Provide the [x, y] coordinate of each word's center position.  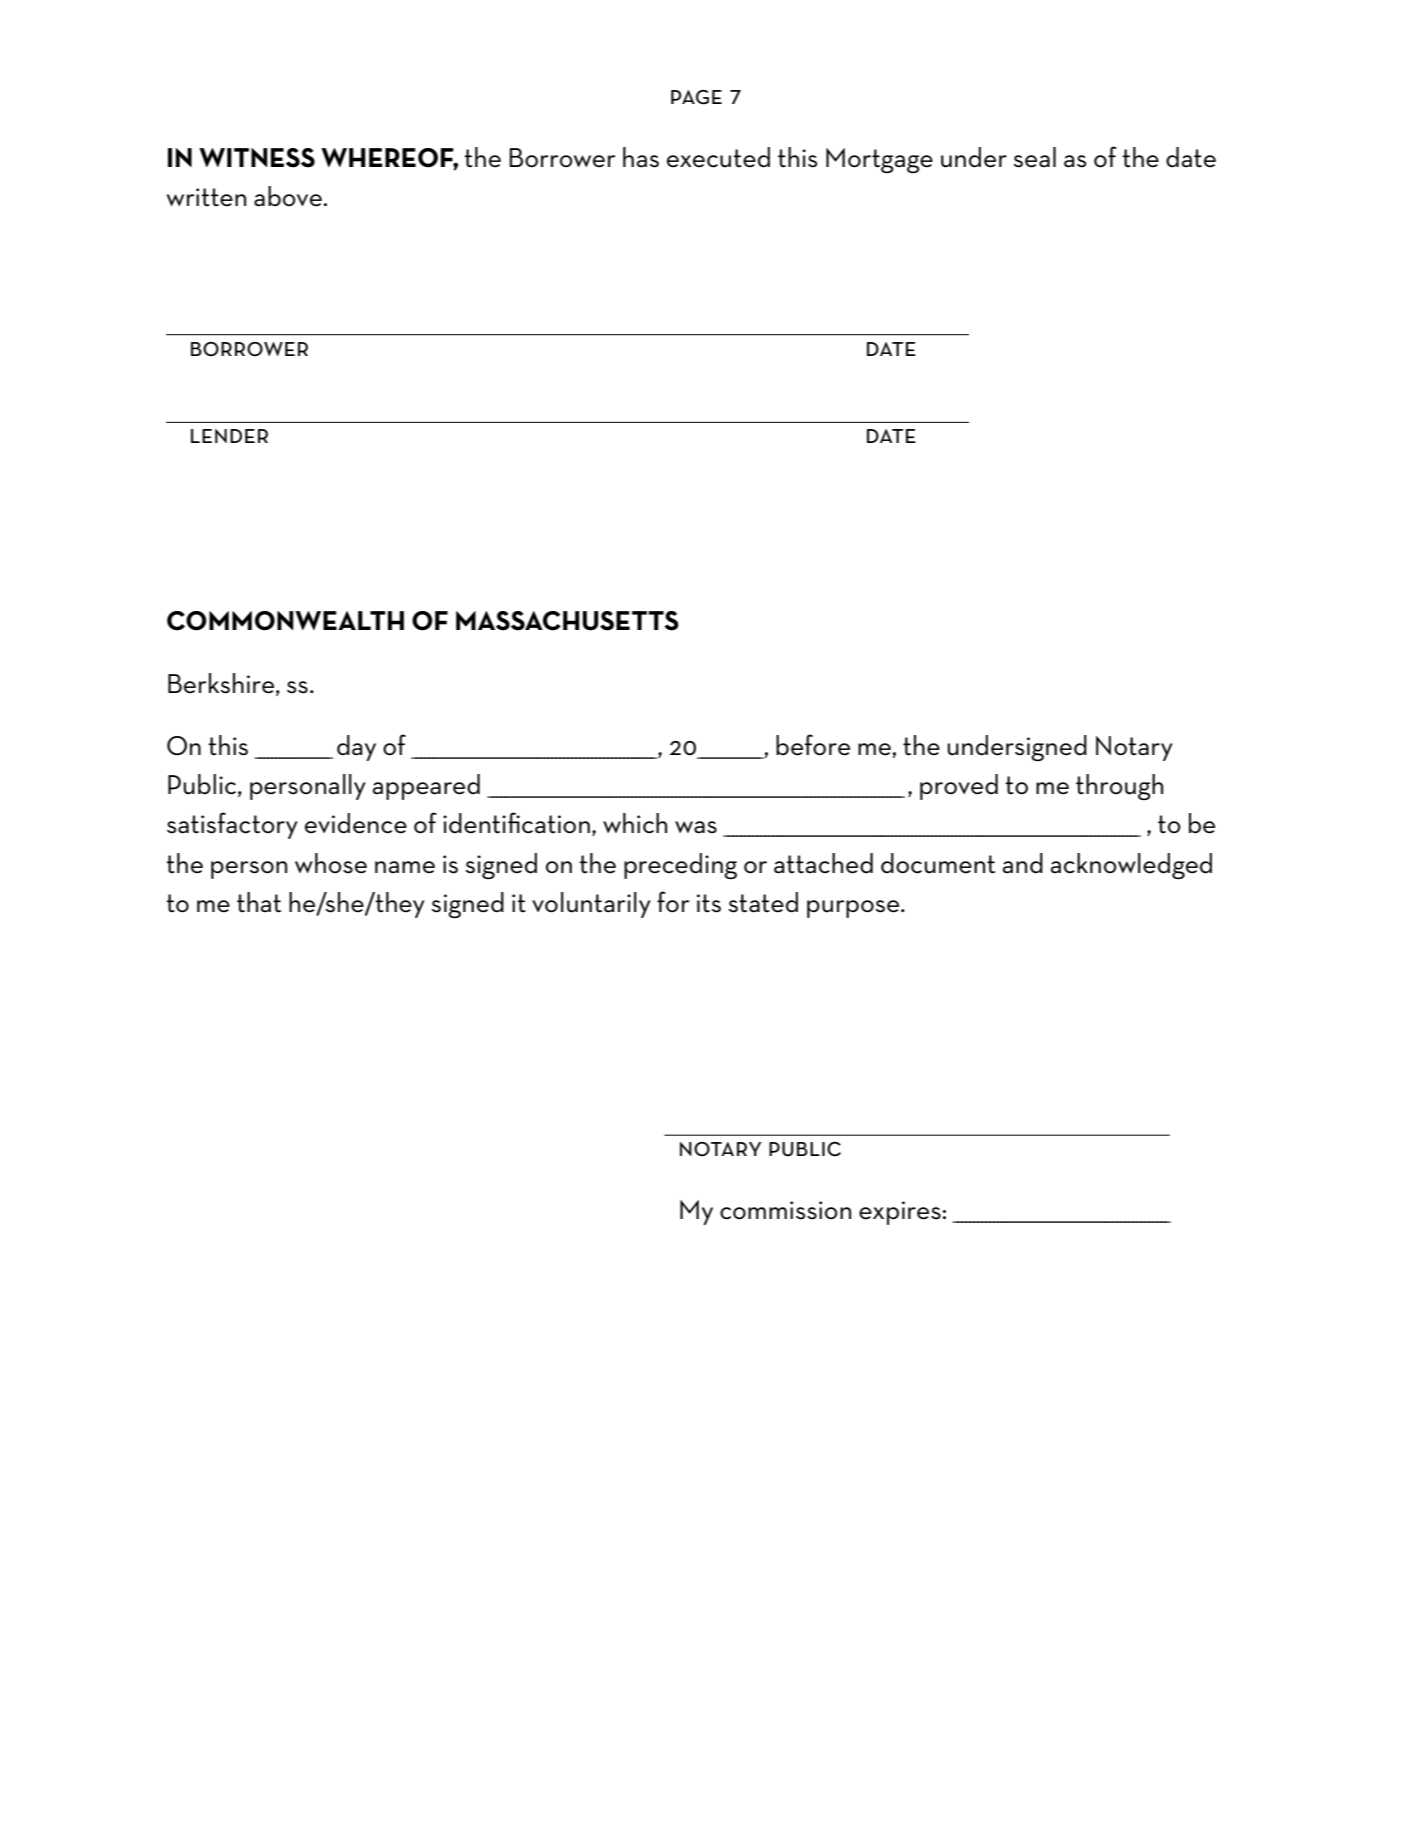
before [813, 745]
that [259, 902]
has [641, 157]
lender [229, 436]
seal [1035, 157]
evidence [356, 823]
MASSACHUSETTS [567, 621]
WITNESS [257, 158]
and [1023, 863]
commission [785, 1210]
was [696, 827]
